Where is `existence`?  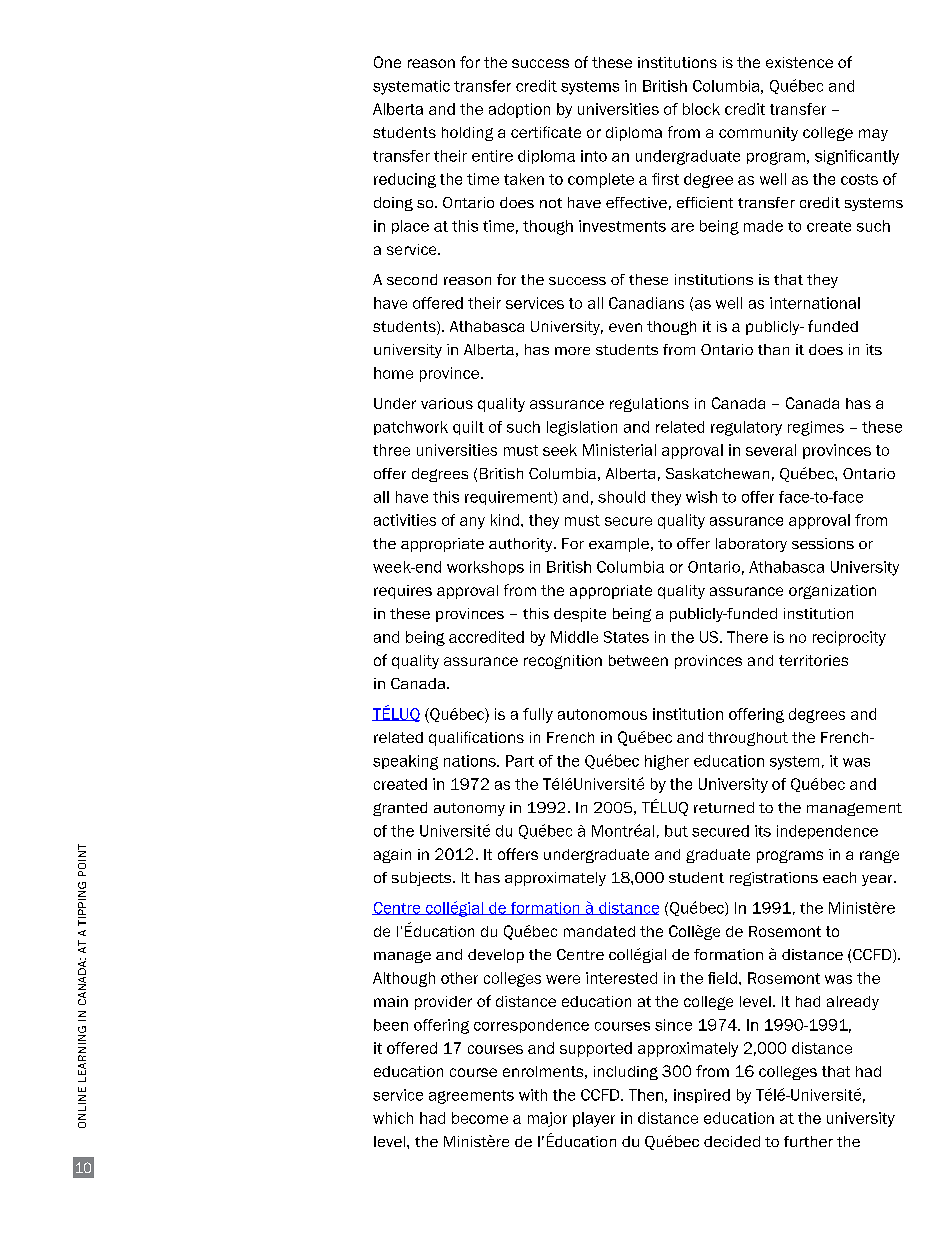 existence is located at coordinates (799, 62).
